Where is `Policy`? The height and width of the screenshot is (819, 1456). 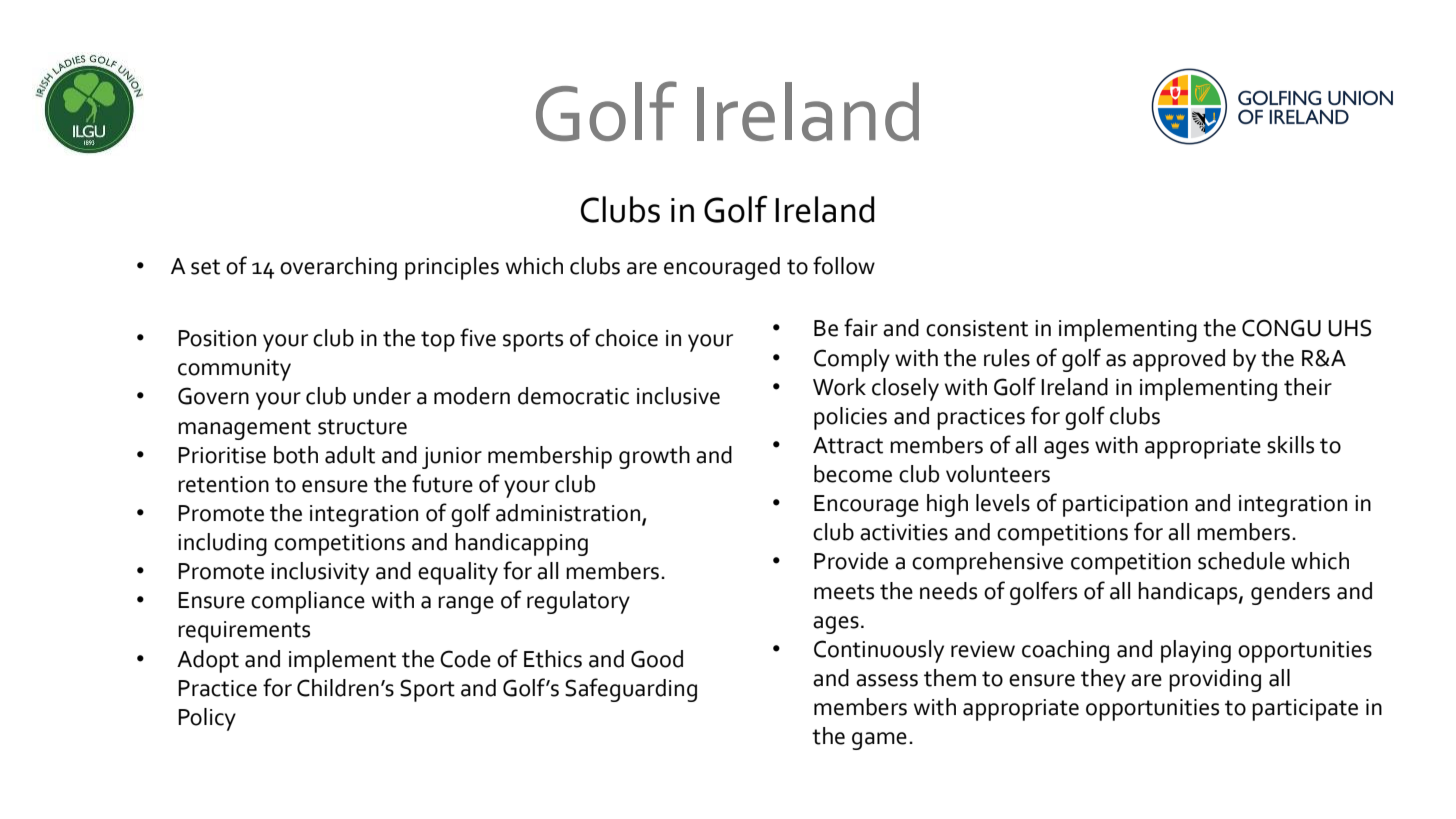
Policy is located at coordinates (207, 719).
